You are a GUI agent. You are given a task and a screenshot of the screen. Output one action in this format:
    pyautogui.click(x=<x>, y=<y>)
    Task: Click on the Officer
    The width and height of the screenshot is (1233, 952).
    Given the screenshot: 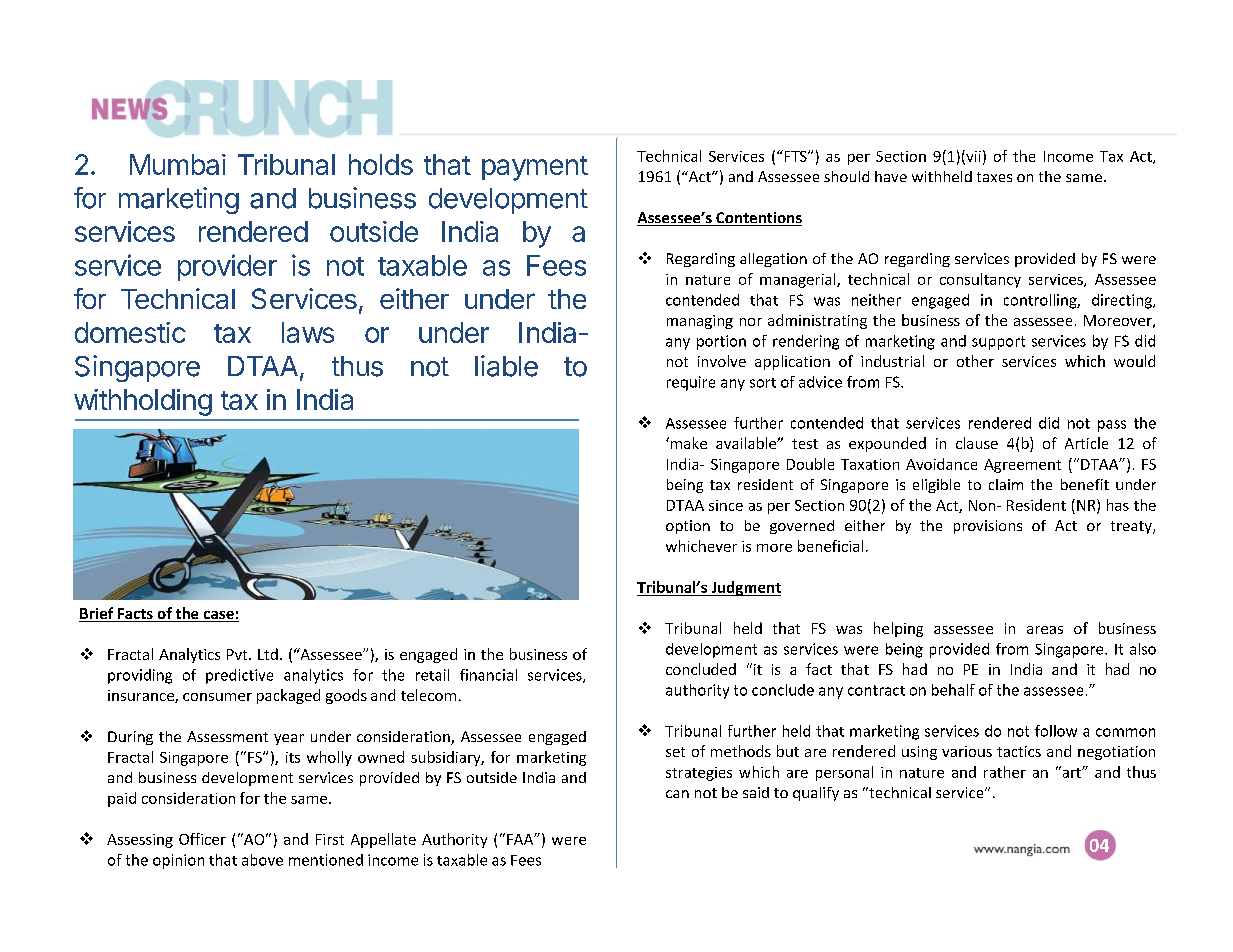 What is the action you would take?
    pyautogui.click(x=202, y=839)
